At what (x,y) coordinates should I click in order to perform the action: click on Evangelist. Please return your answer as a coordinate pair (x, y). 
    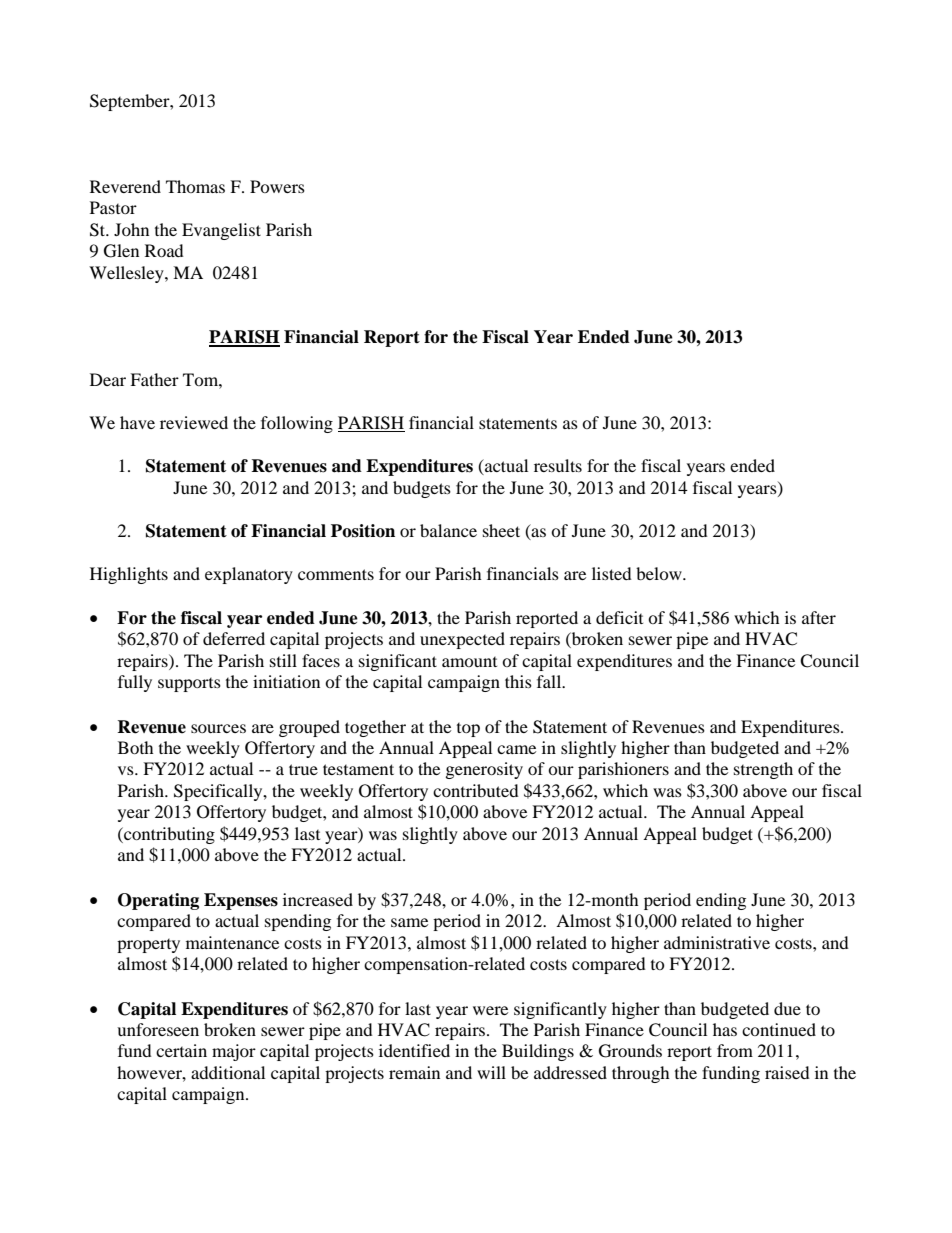
    Looking at the image, I should click on (221, 231).
